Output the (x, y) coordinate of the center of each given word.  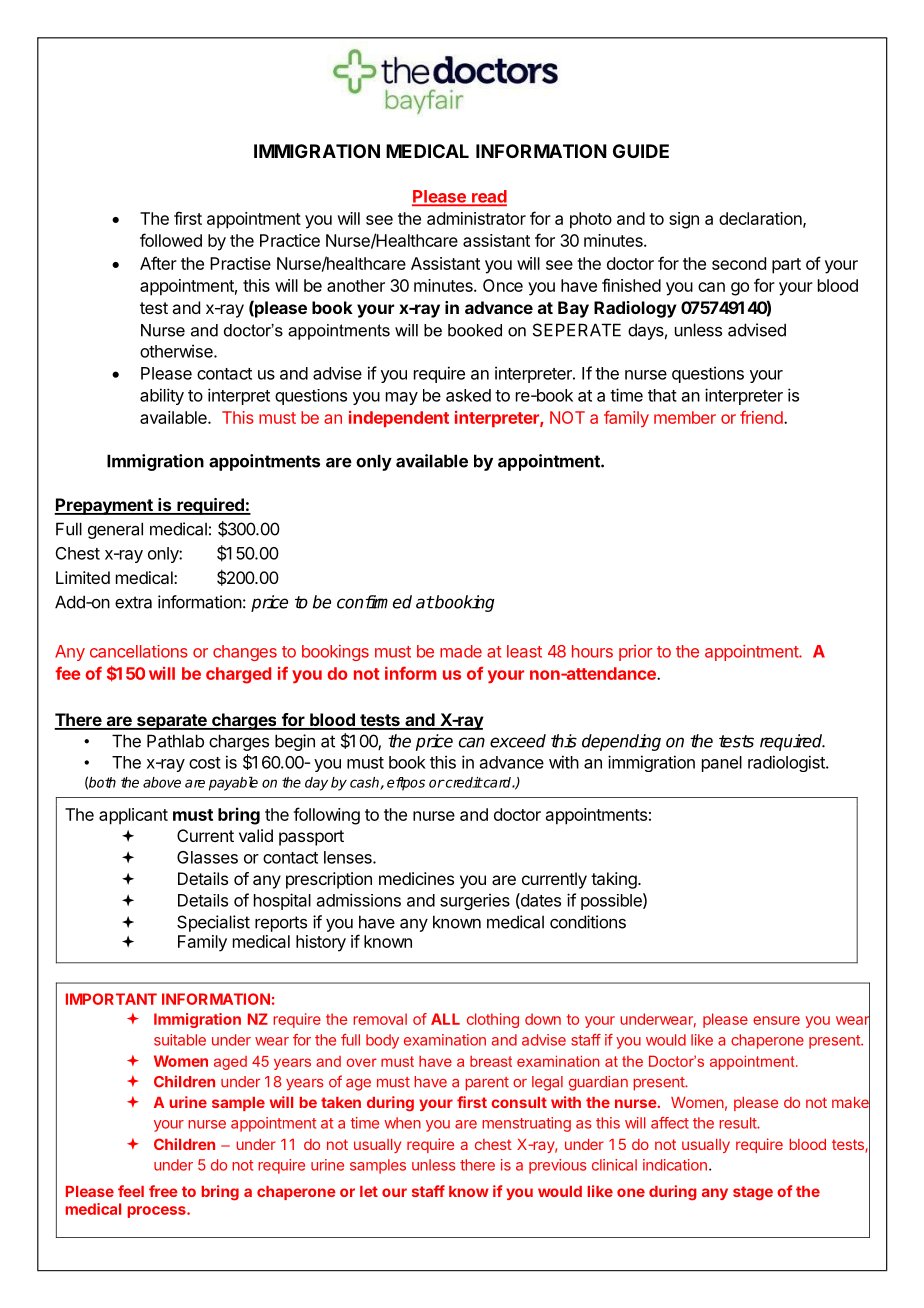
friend (761, 417)
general (115, 530)
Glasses (207, 857)
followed (171, 240)
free (163, 1191)
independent (399, 419)
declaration (761, 219)
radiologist (787, 763)
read (488, 197)
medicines (416, 878)
